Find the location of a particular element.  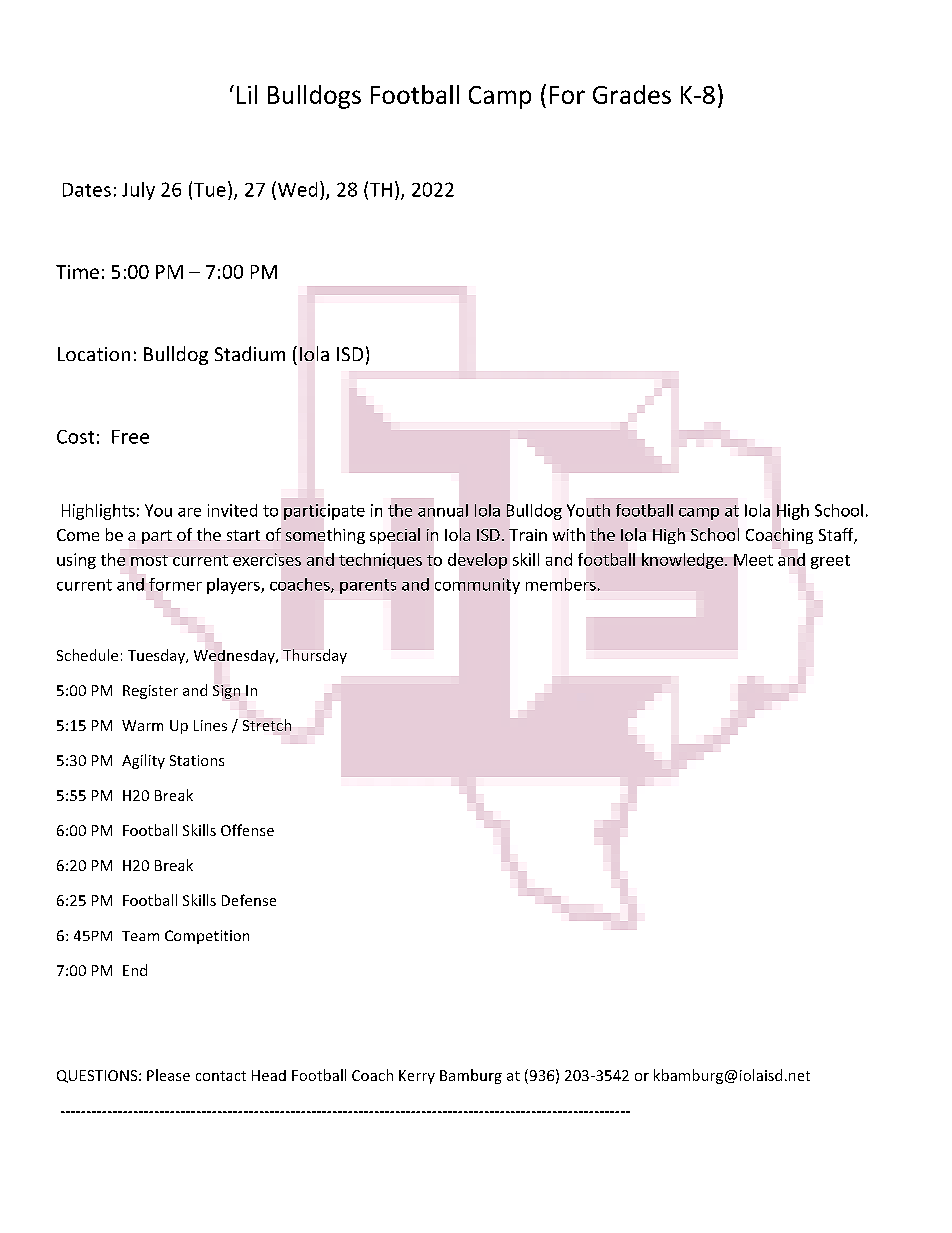

Grades is located at coordinates (632, 94).
